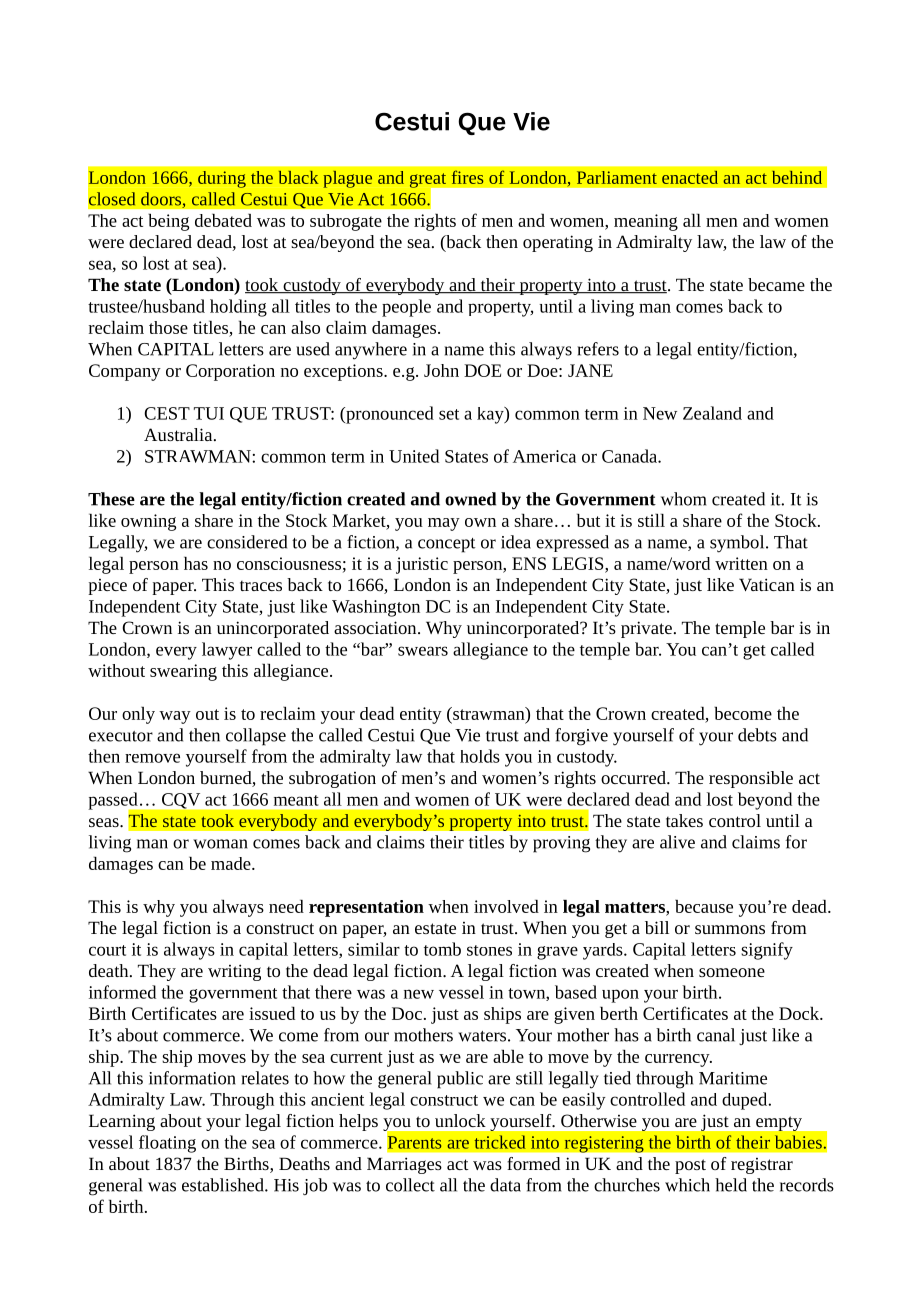 Image resolution: width=924 pixels, height=1308 pixels. Describe the element at coordinates (757, 735) in the image. I see `debts` at that location.
